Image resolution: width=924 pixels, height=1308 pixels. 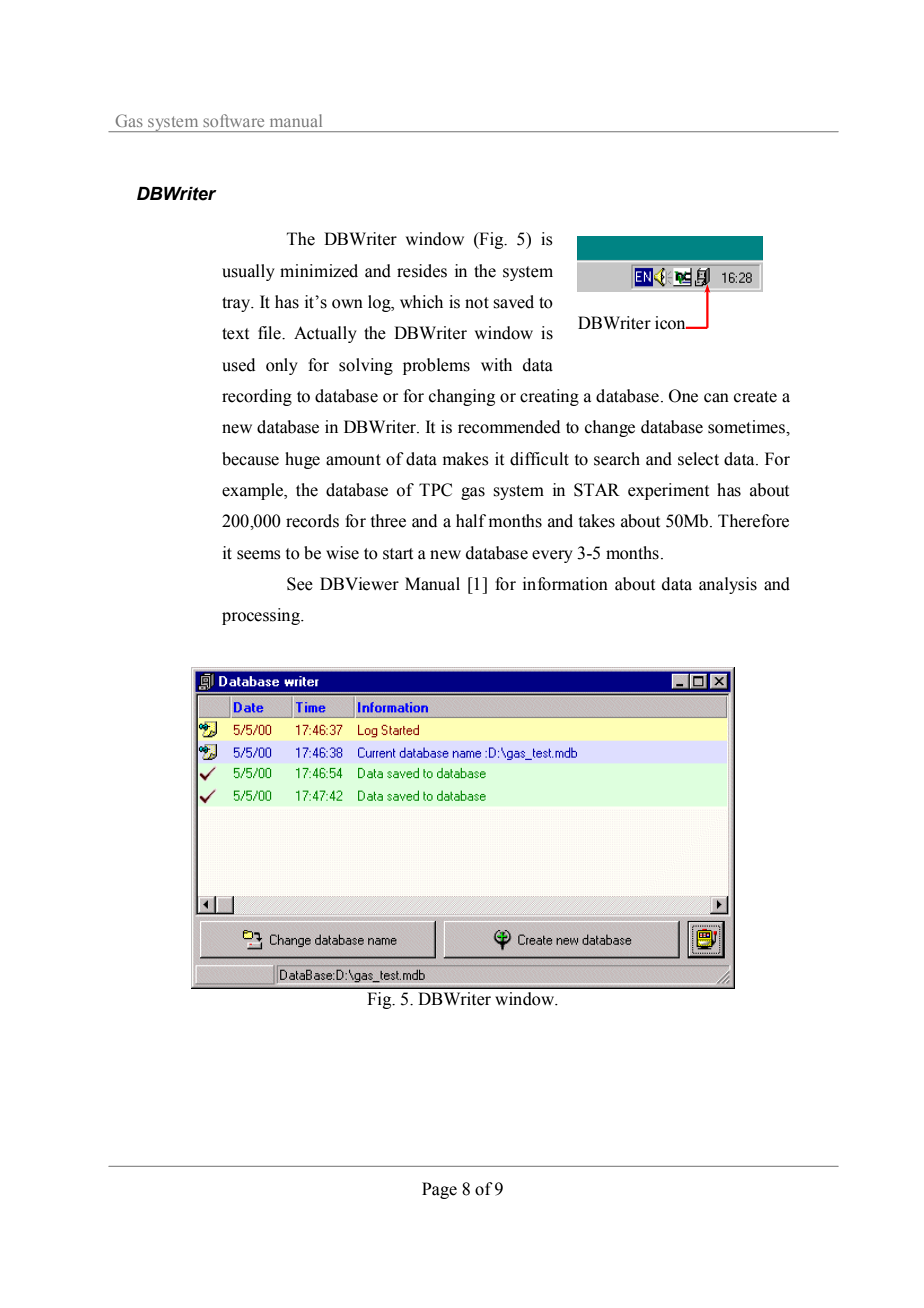 I want to click on processing, so click(x=262, y=616).
